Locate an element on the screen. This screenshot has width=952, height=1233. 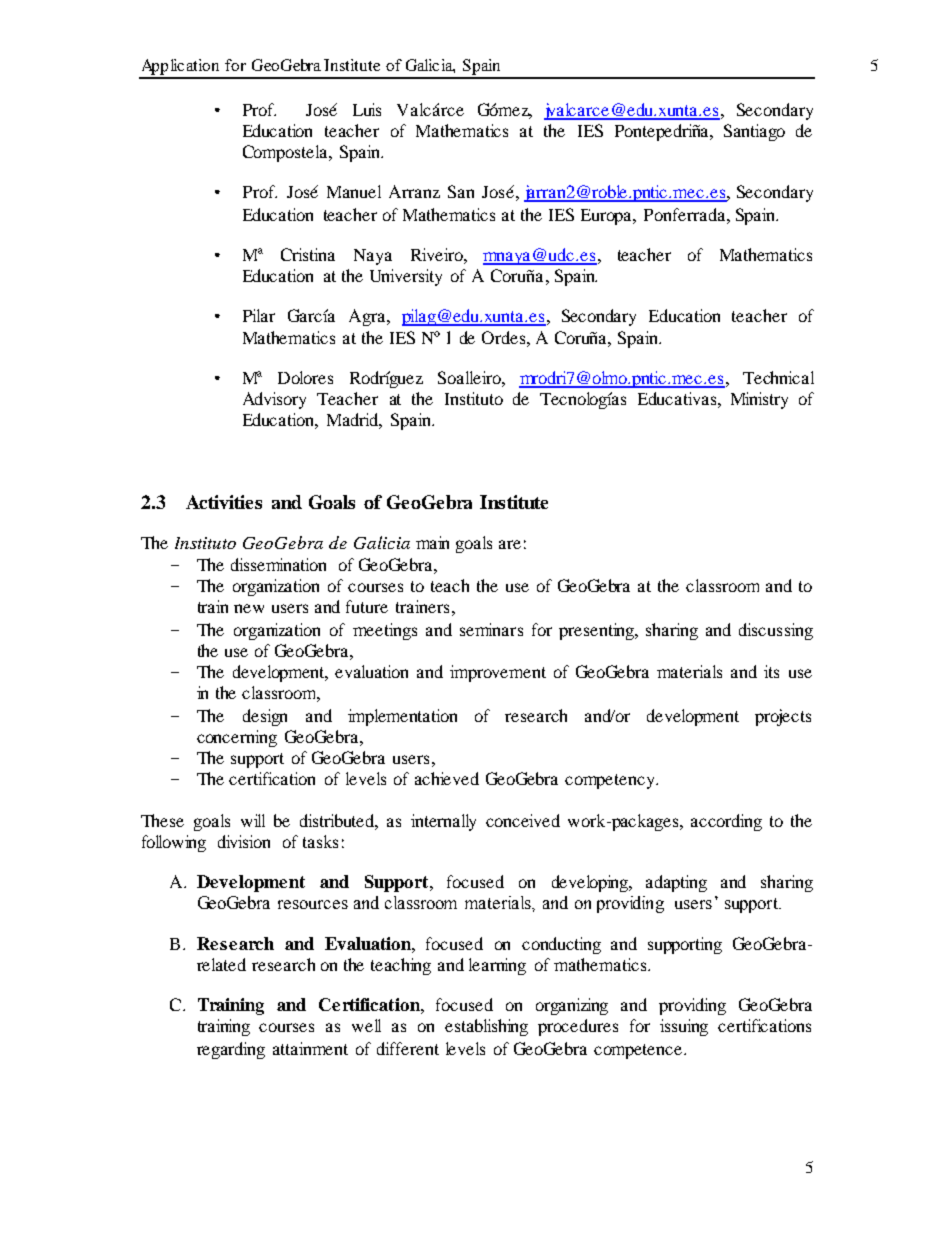
University is located at coordinates (406, 277).
